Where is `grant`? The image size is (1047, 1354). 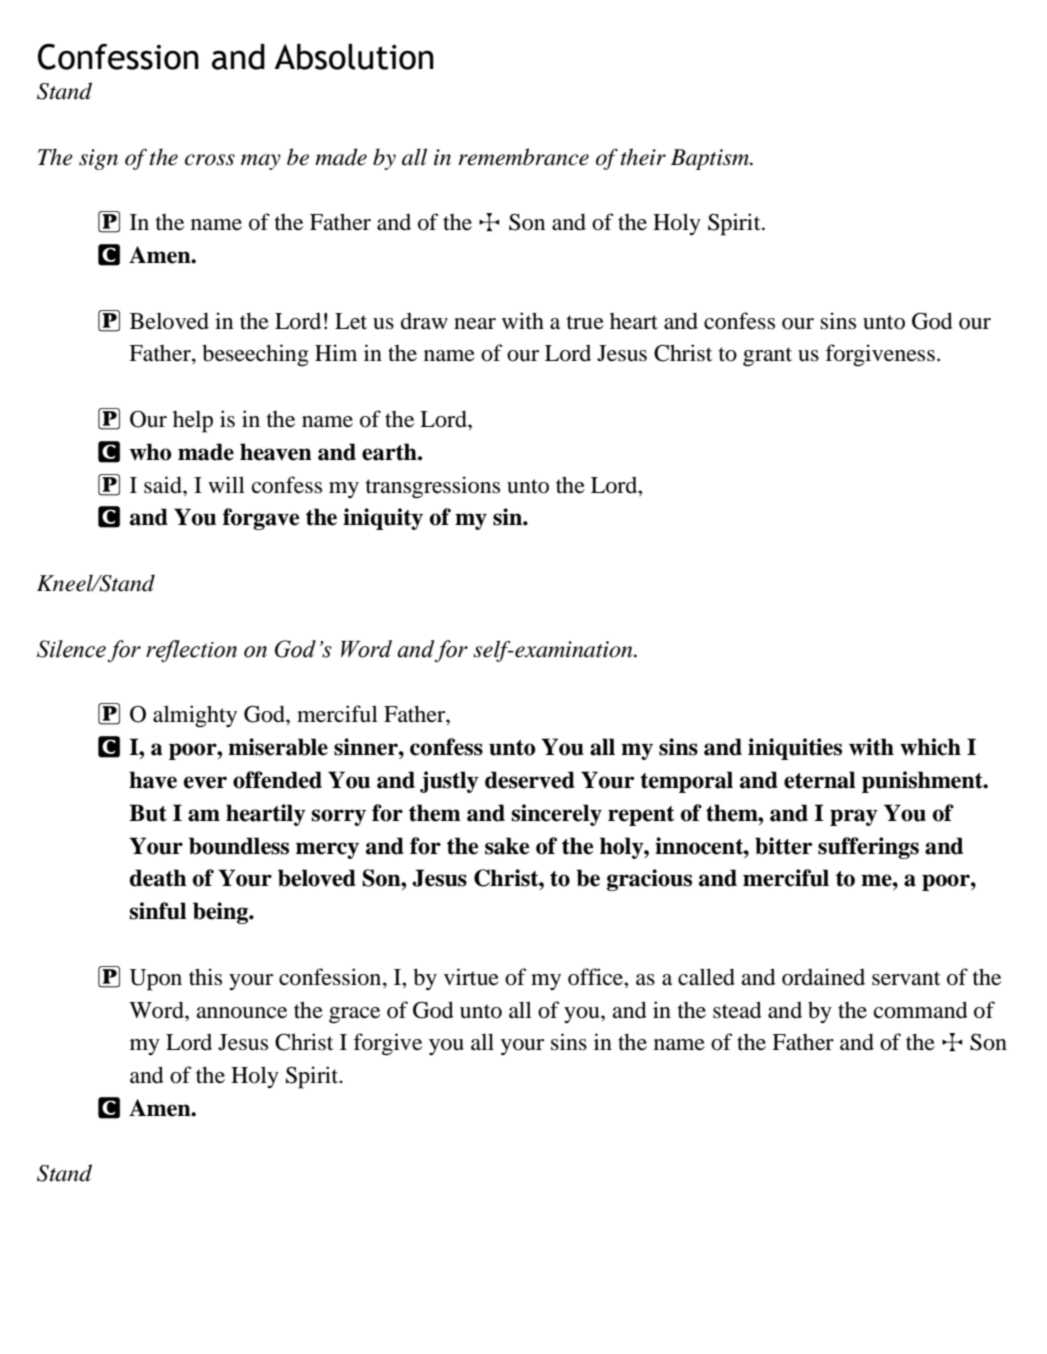
grant is located at coordinates (767, 357).
